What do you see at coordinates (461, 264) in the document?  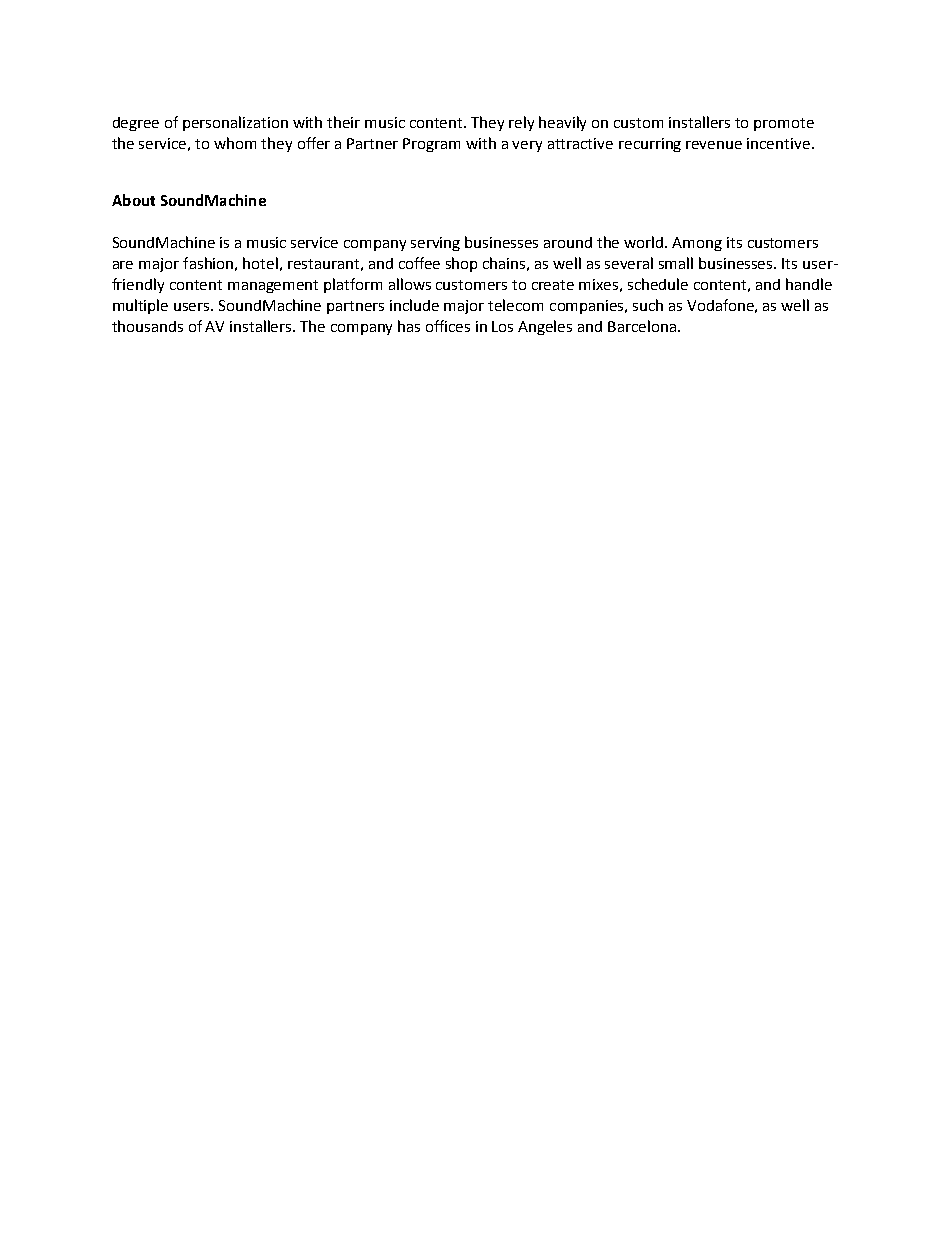 I see `shop` at bounding box center [461, 264].
